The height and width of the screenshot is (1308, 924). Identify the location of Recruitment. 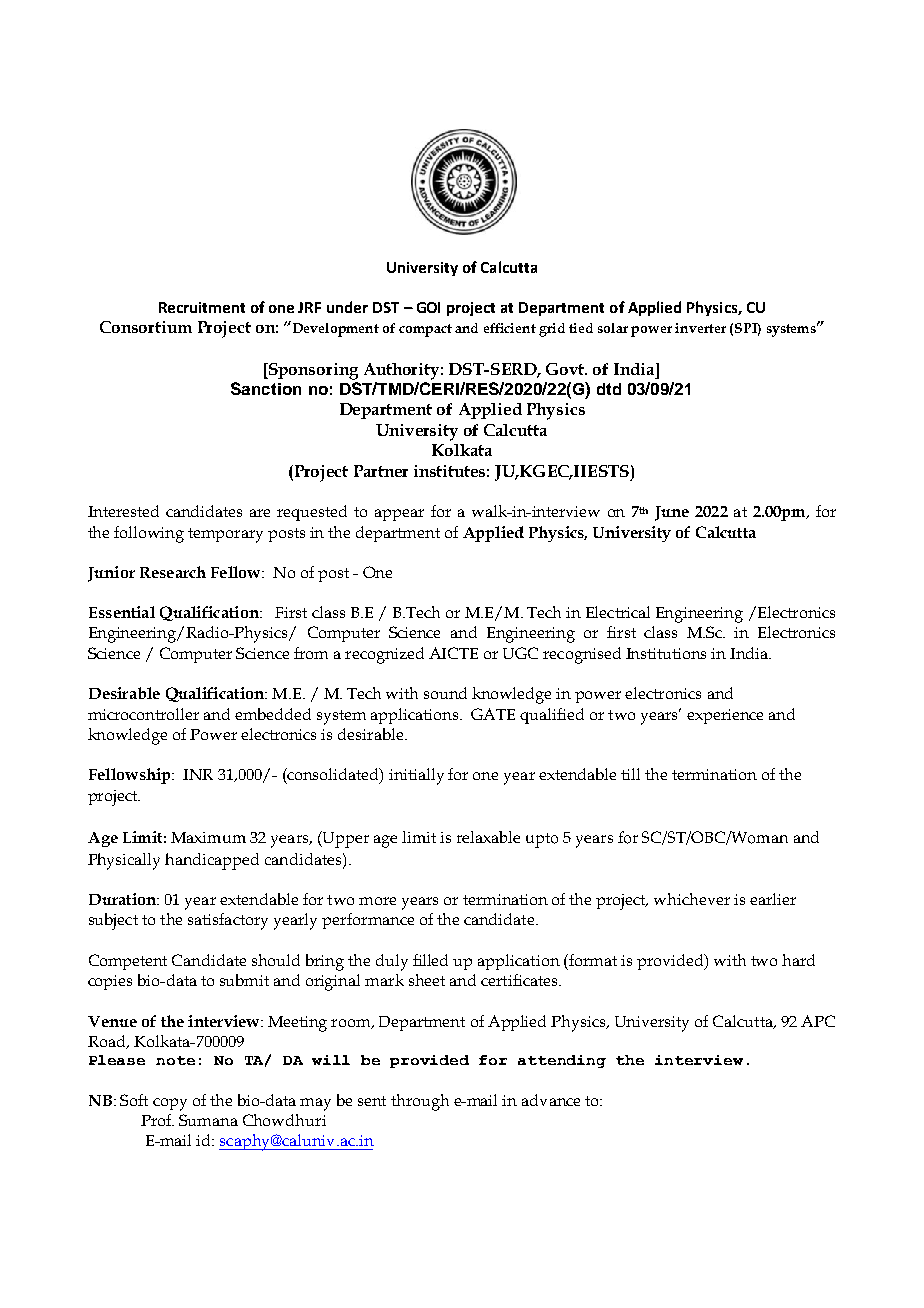
(202, 307).
